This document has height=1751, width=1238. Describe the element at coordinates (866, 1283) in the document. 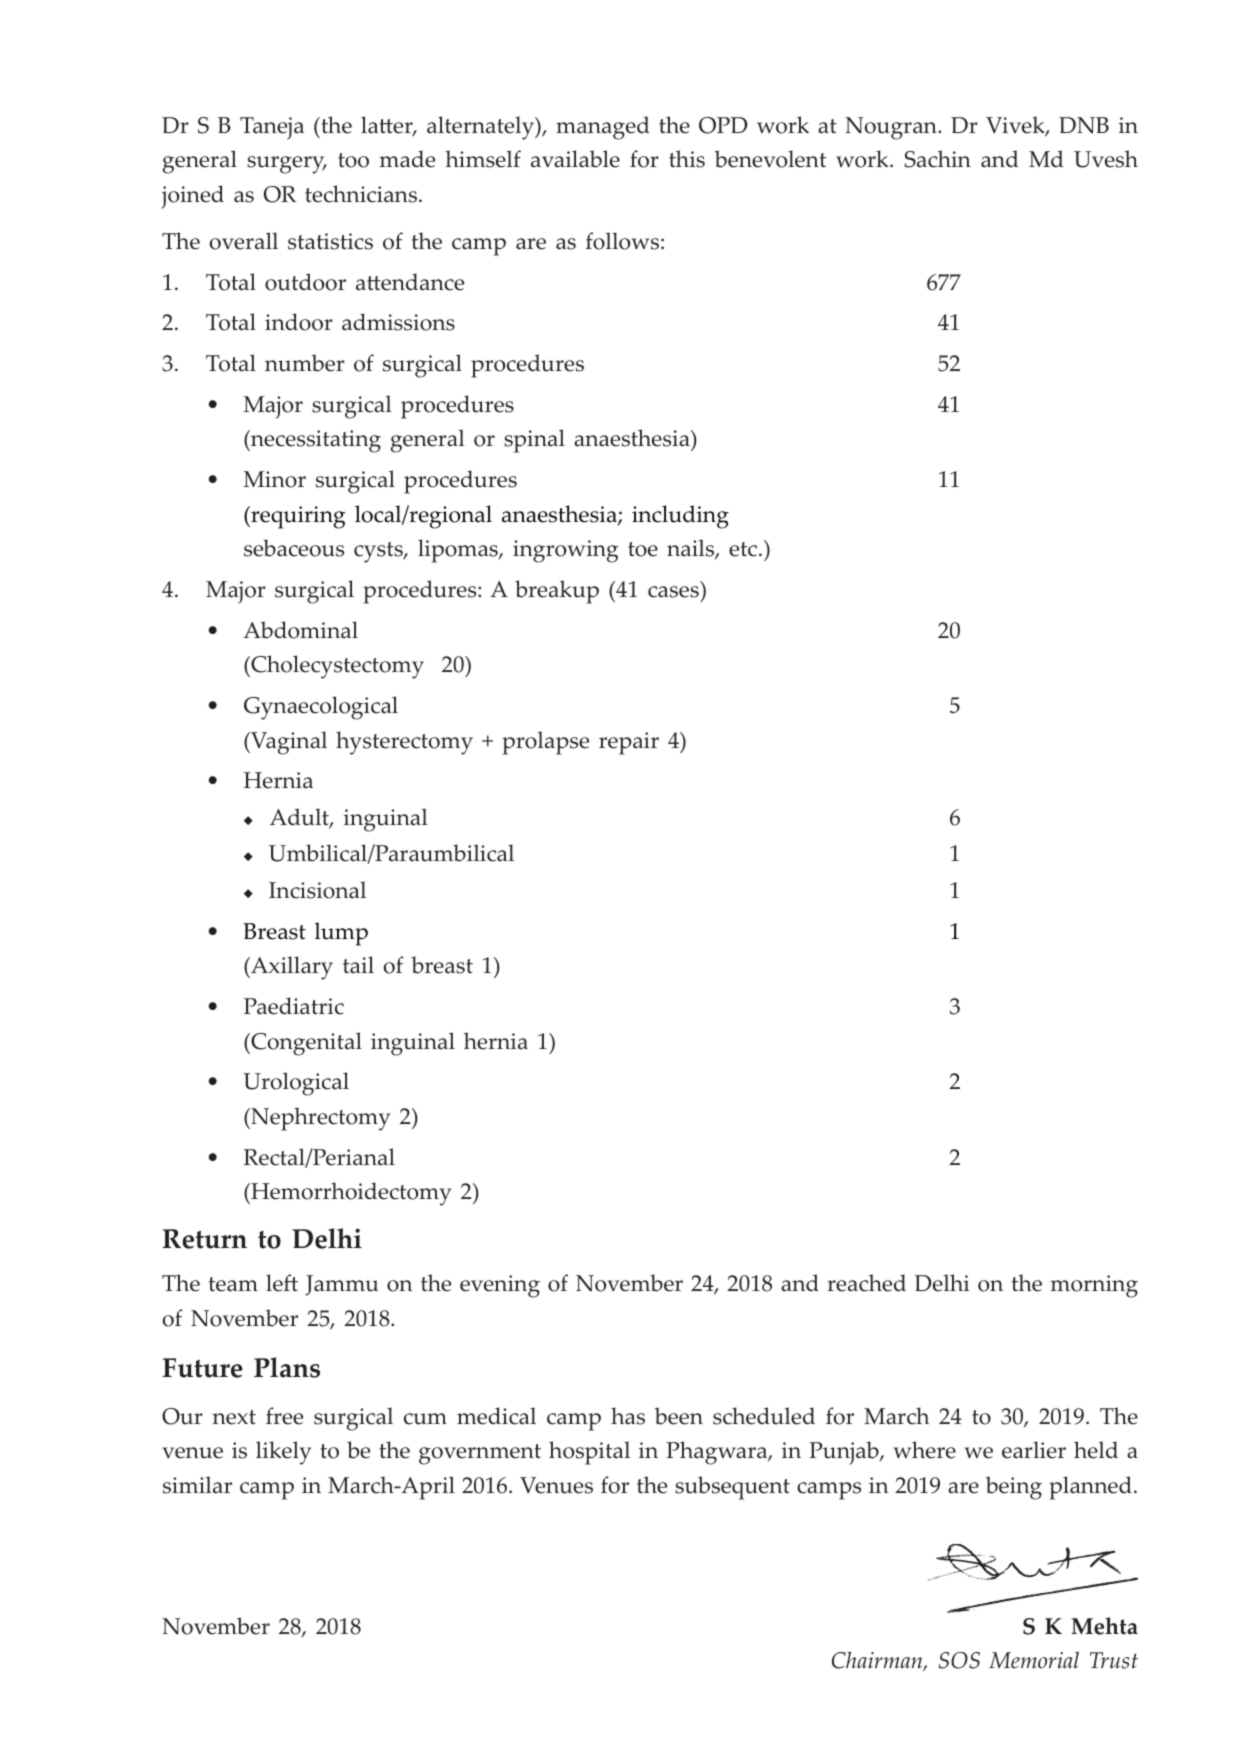

I see `reached` at that location.
